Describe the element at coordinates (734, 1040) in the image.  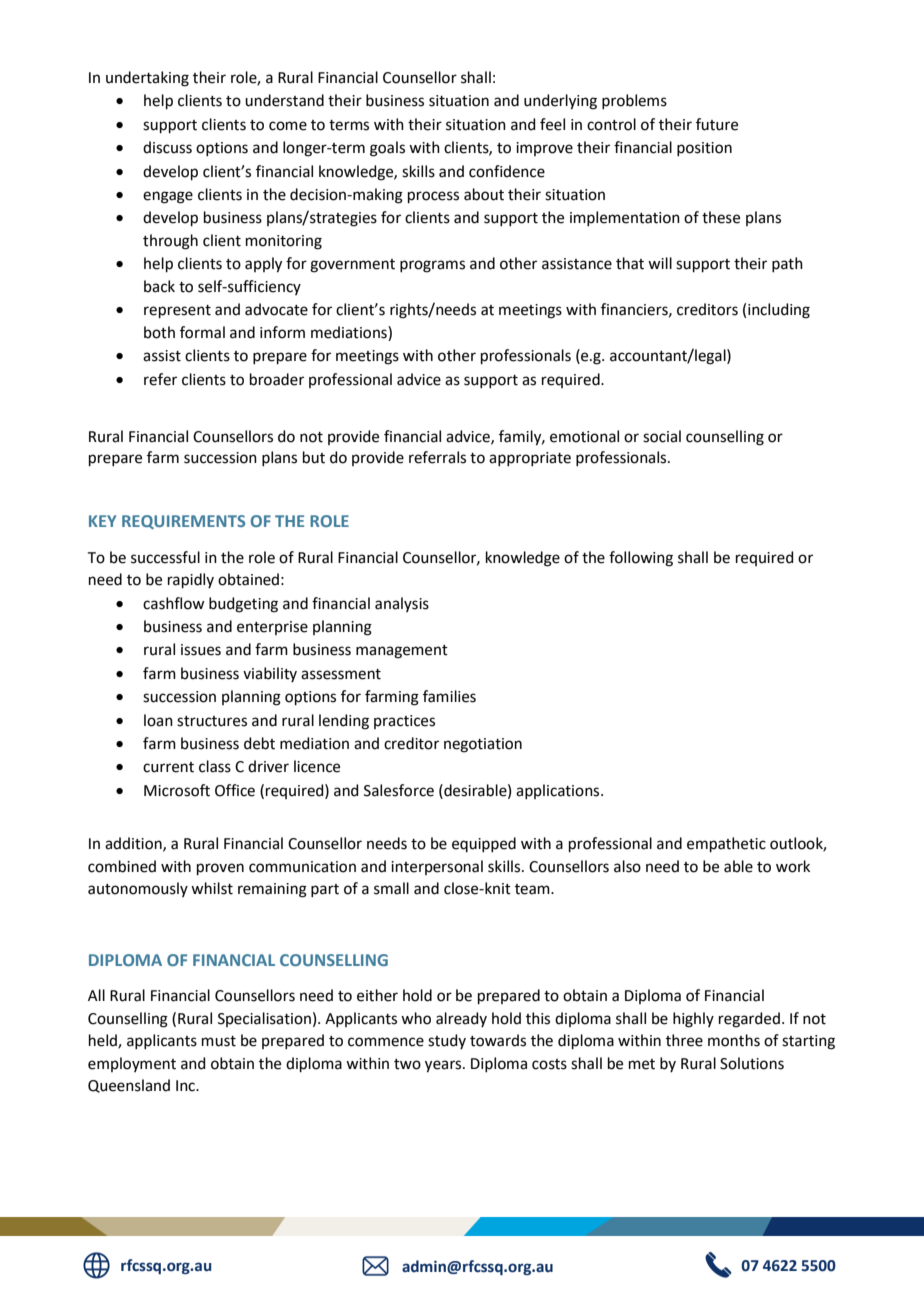
I see `months` at that location.
